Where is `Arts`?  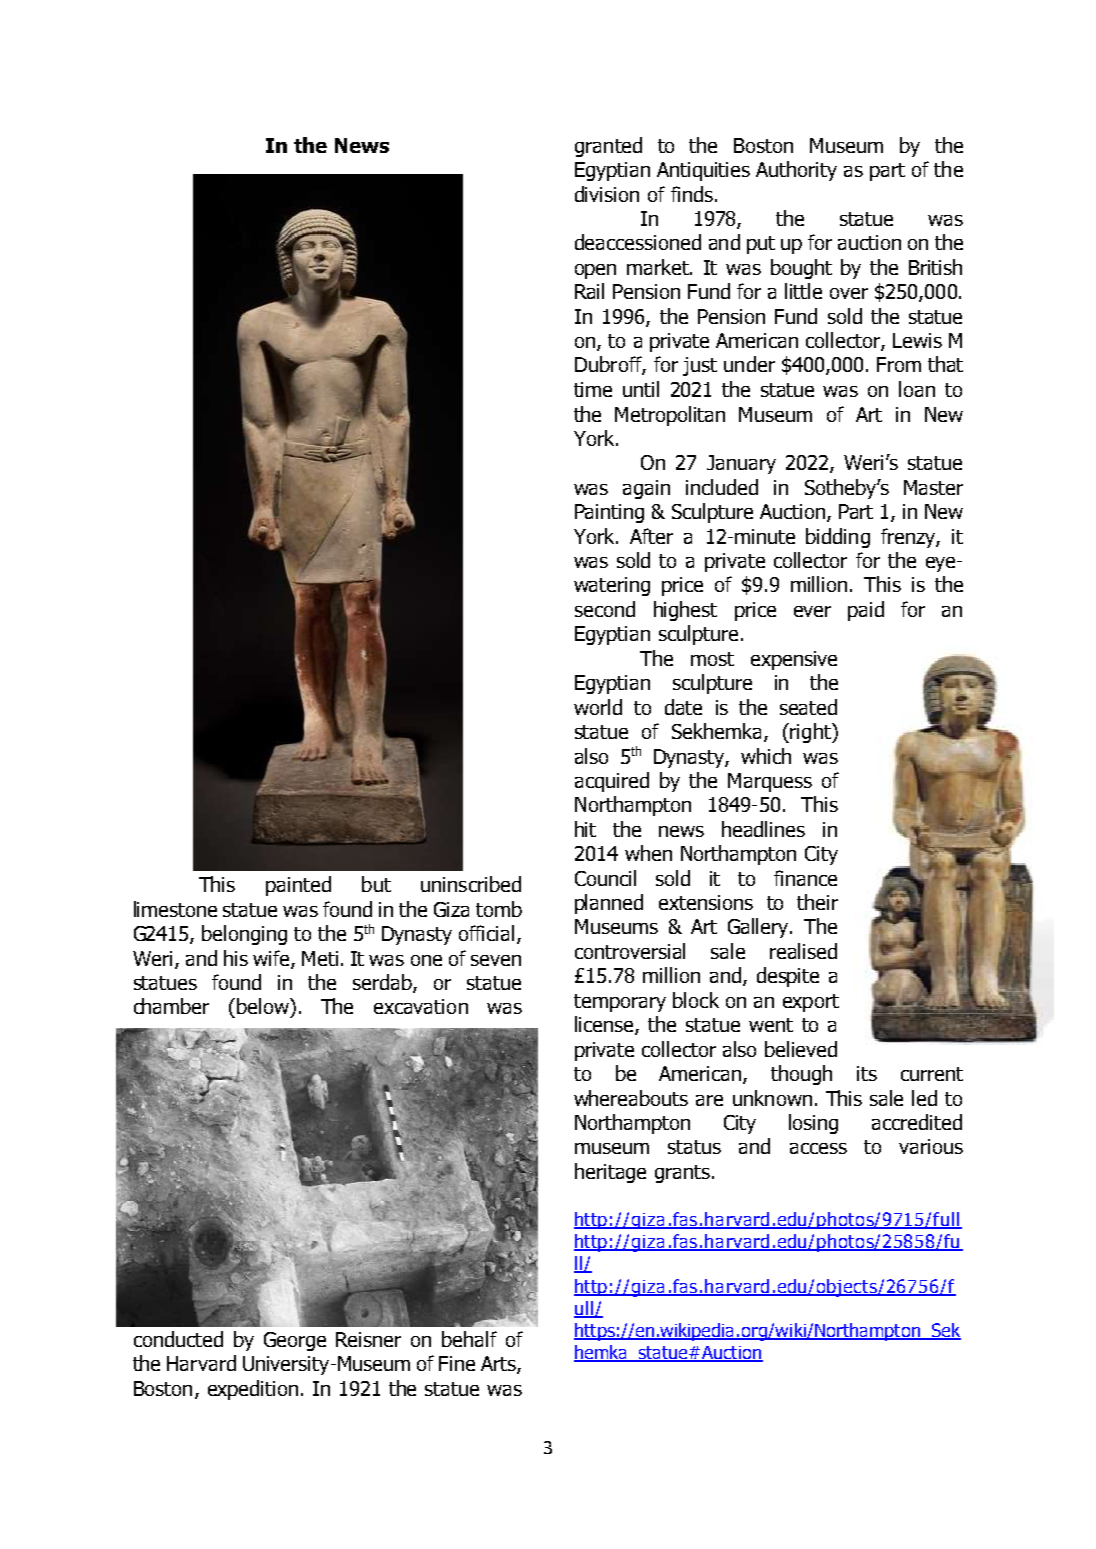 Arts is located at coordinates (499, 1365).
